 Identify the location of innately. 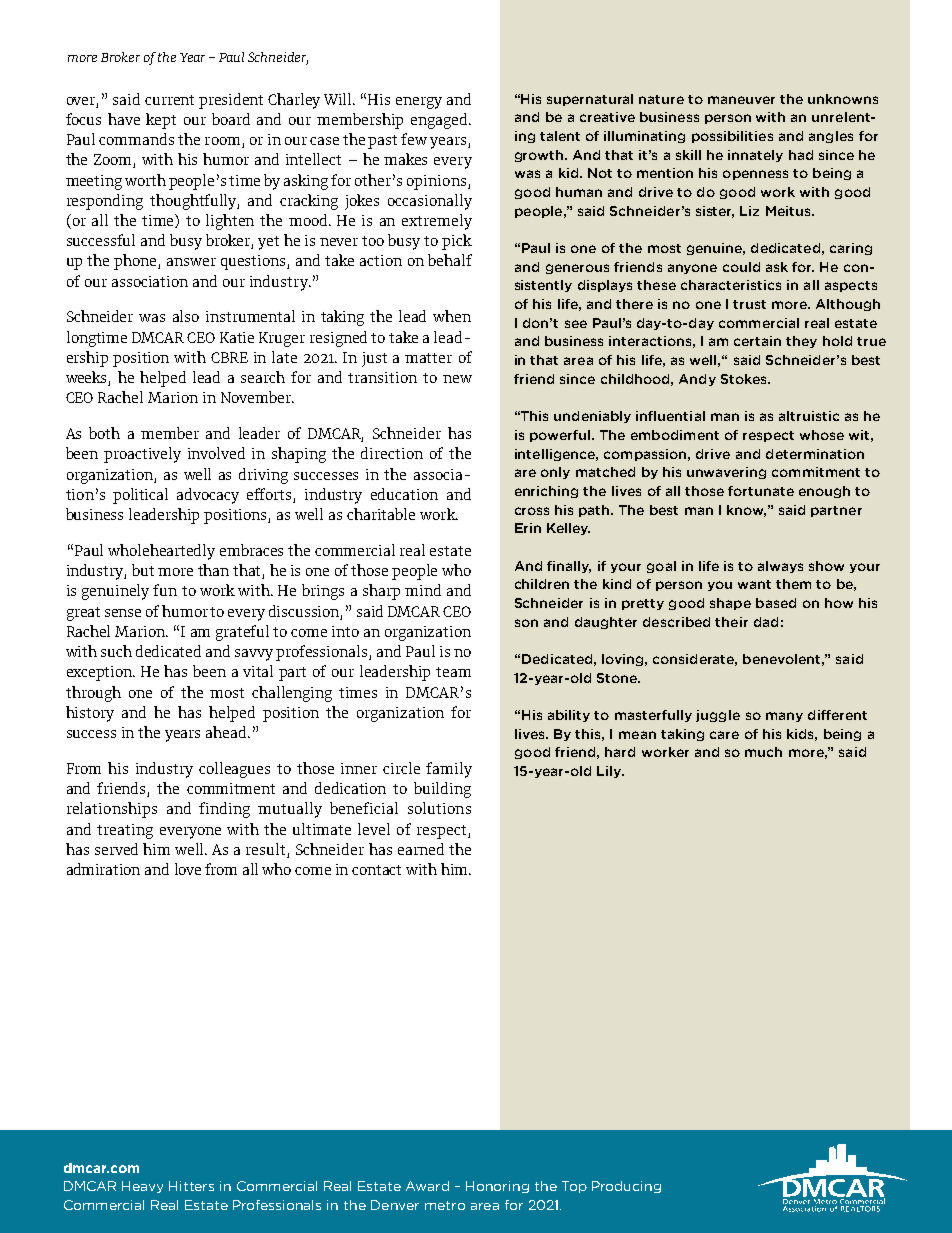
(755, 156).
